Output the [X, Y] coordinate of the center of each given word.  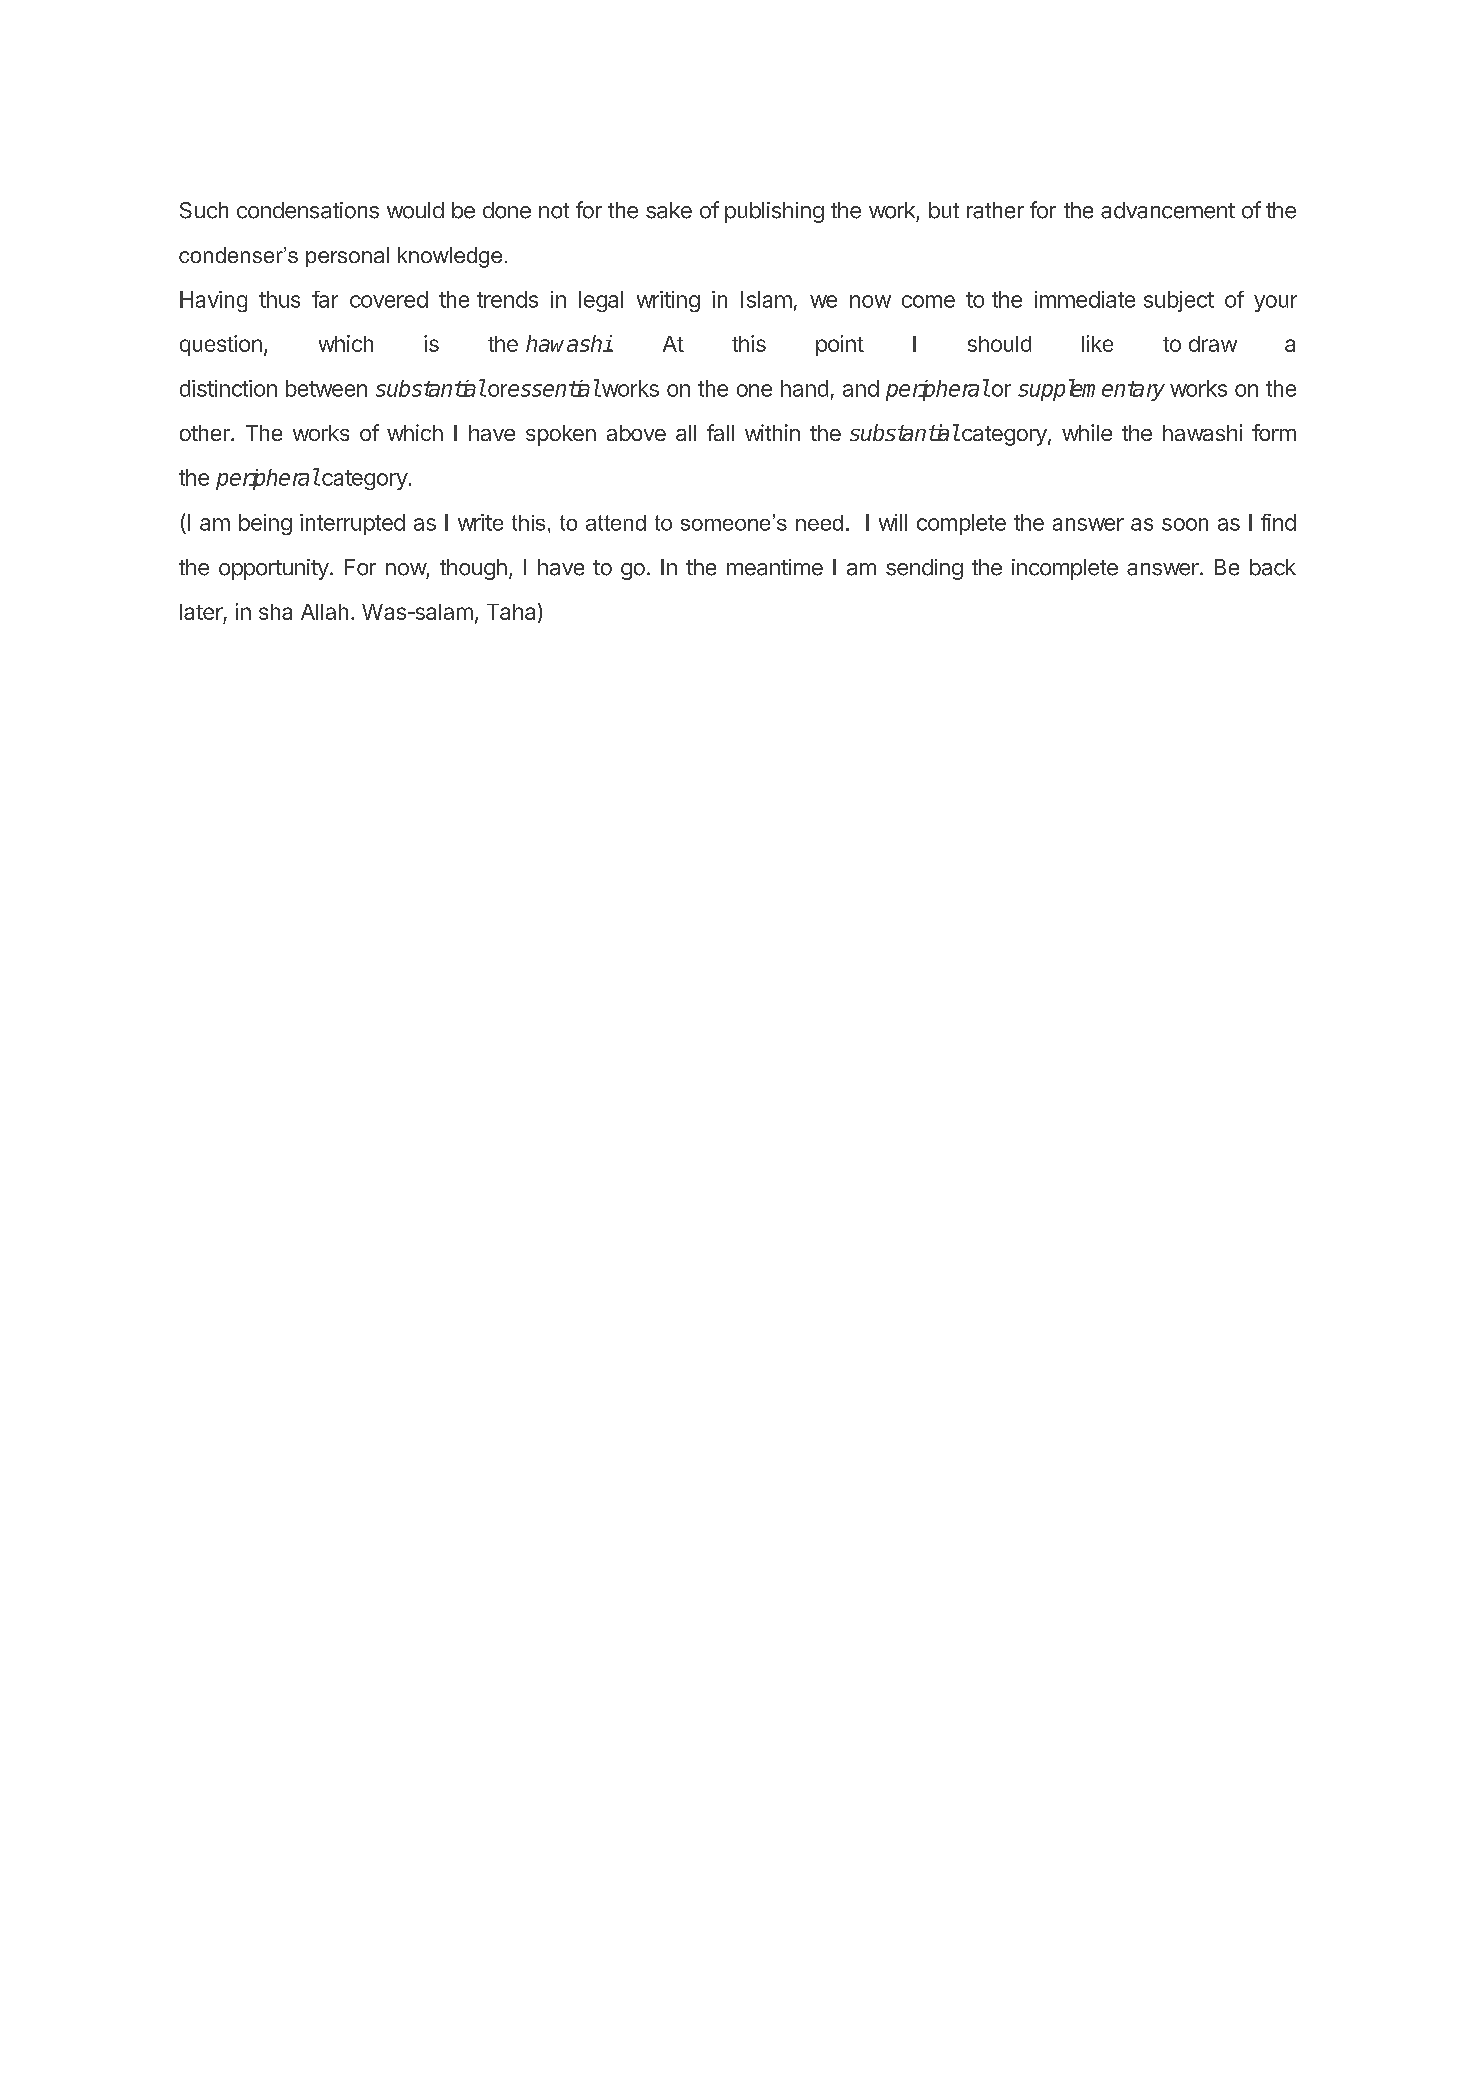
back [1273, 567]
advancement [1168, 210]
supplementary [1091, 390]
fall [720, 432]
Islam [766, 299]
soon [1185, 524]
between [326, 388]
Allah [324, 612]
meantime [775, 567]
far [325, 299]
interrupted [352, 524]
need [819, 523]
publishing [774, 212]
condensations [308, 210]
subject [1179, 301]
